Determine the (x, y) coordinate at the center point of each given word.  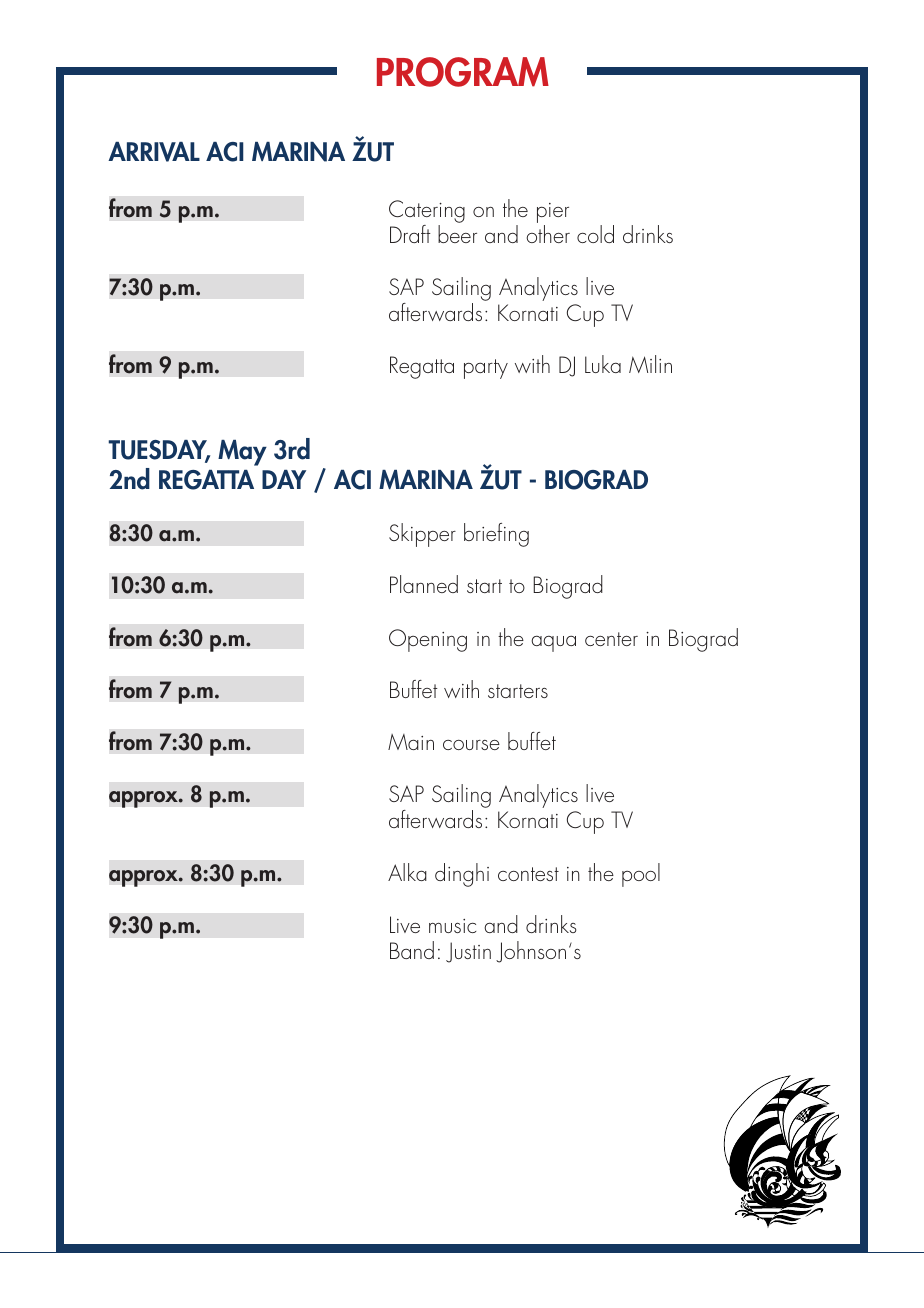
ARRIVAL (154, 152)
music (452, 926)
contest (528, 874)
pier (553, 214)
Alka (407, 872)
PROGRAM (463, 72)
